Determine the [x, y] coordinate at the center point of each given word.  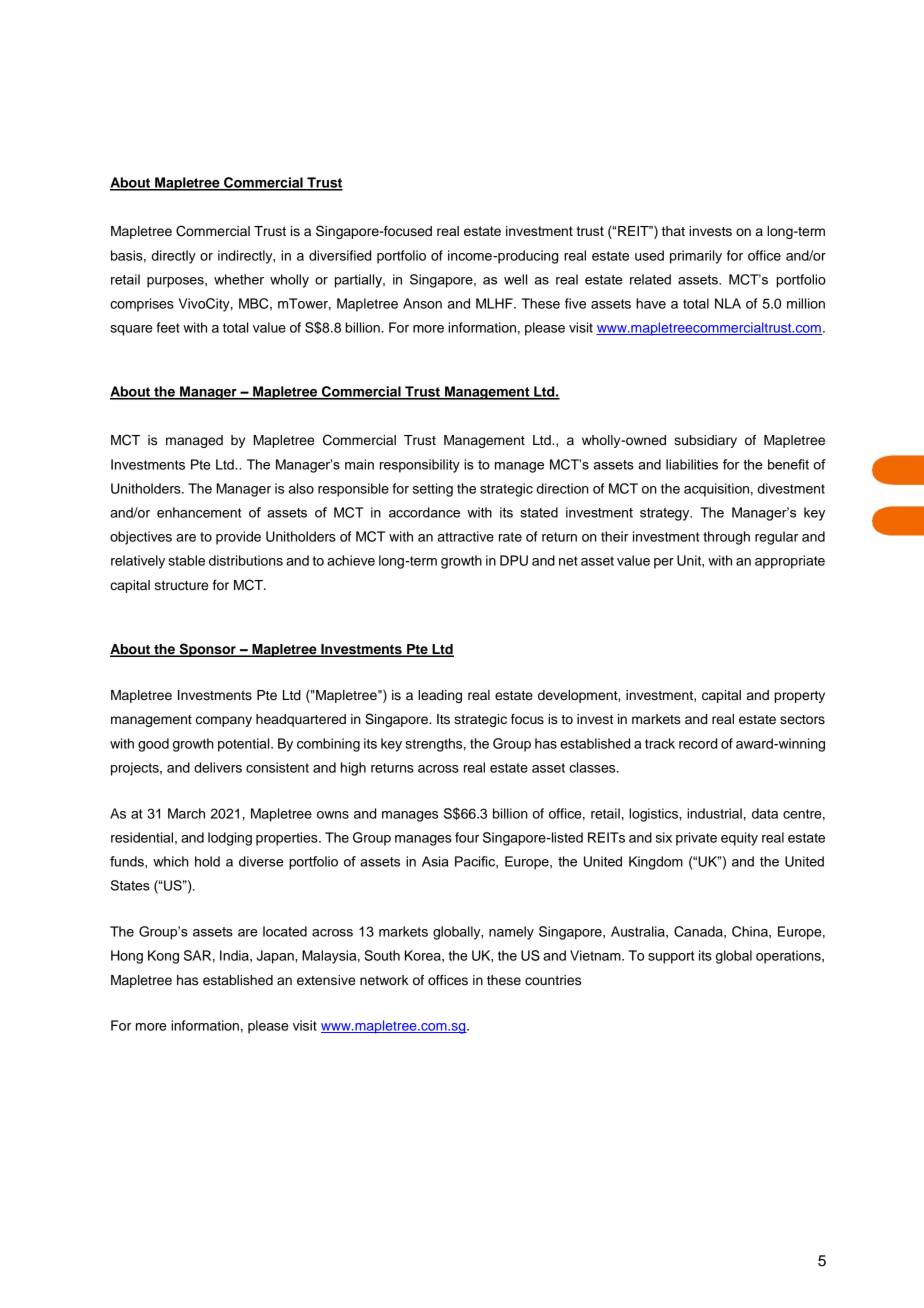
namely [511, 933]
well [515, 279]
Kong [163, 957]
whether [239, 279]
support [671, 957]
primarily [696, 257]
